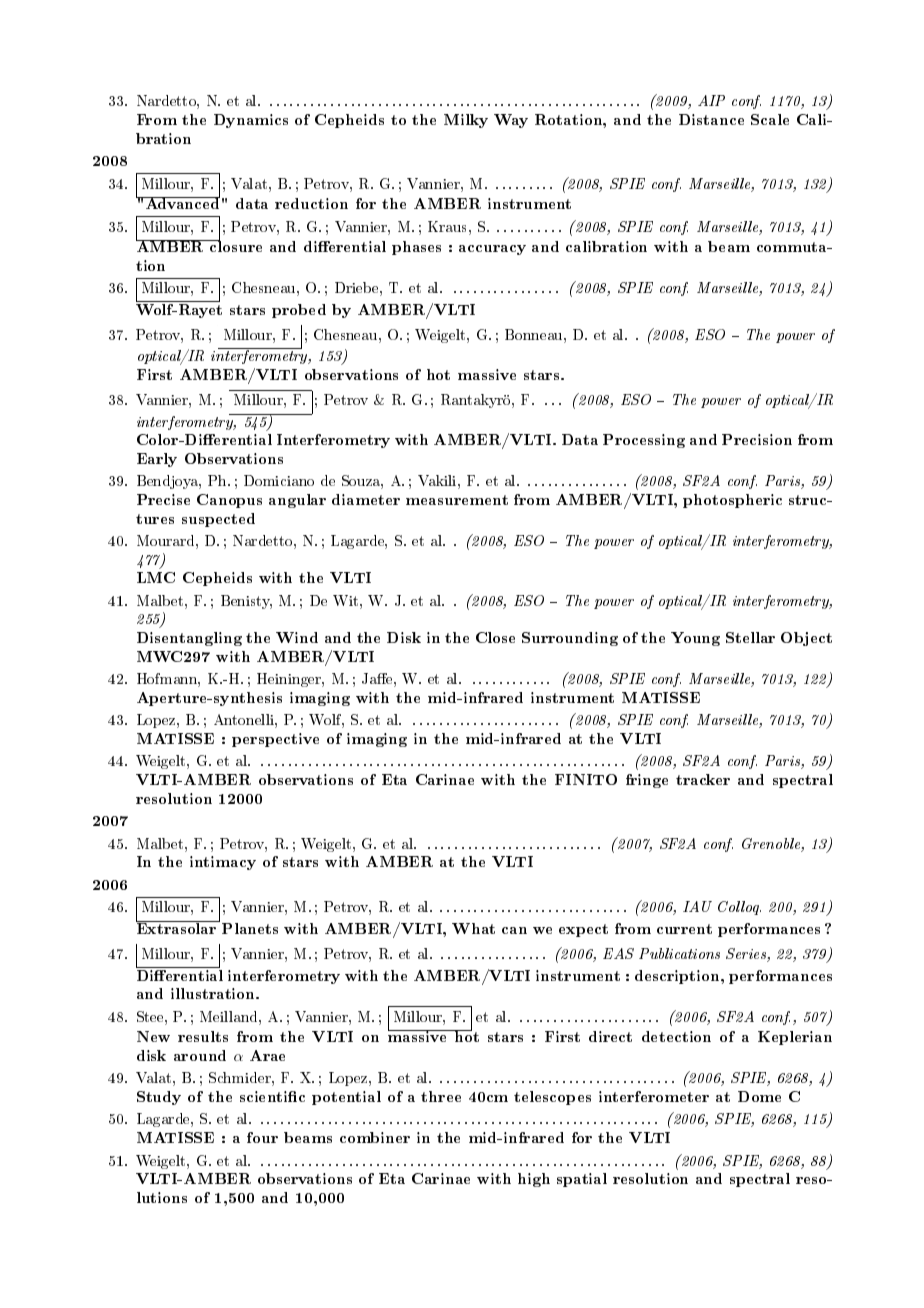 The image size is (924, 1308). What do you see at coordinates (189, 639) in the screenshot?
I see `Disentangling` at bounding box center [189, 639].
